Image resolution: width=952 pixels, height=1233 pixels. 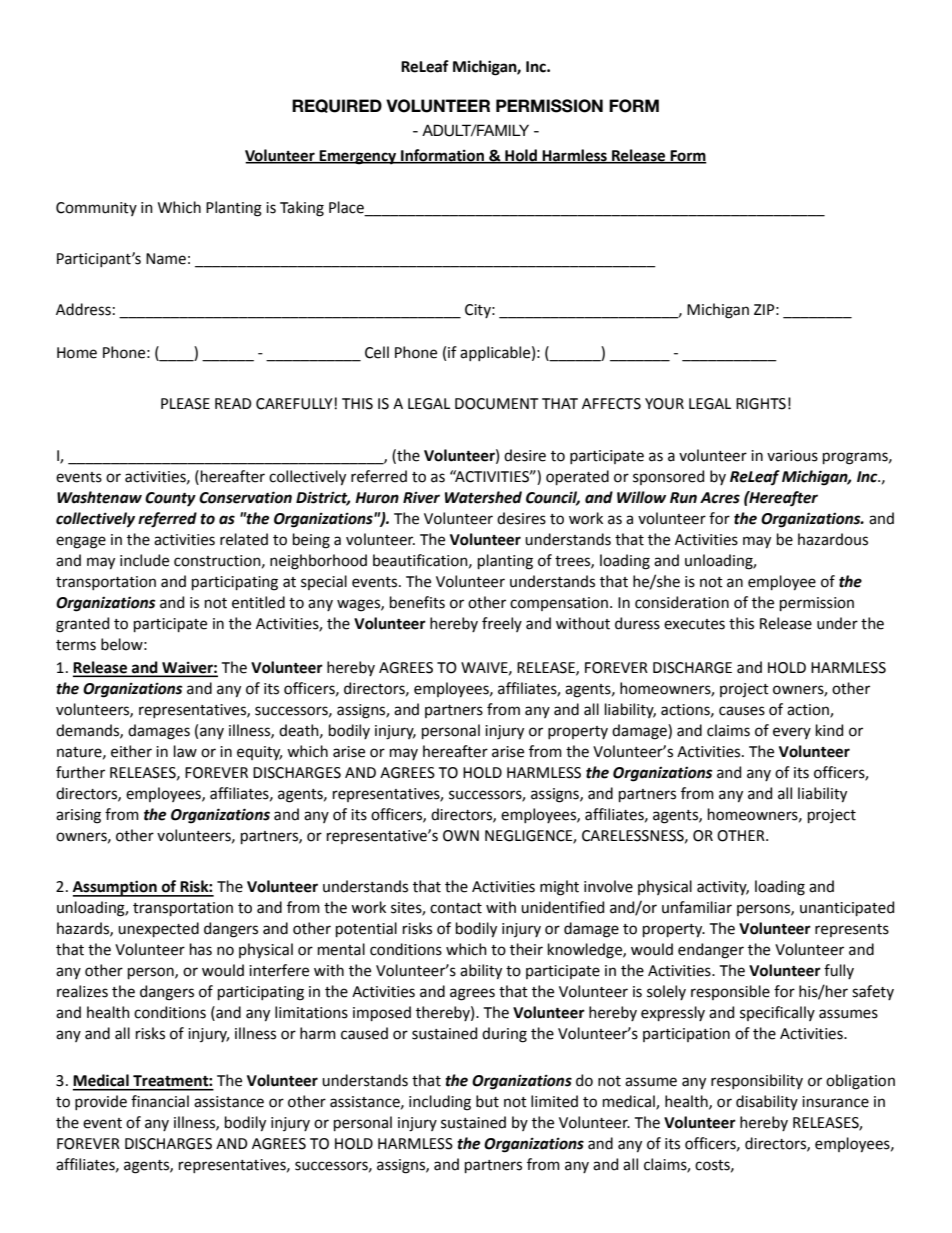 I want to click on activity, so click(x=723, y=888).
